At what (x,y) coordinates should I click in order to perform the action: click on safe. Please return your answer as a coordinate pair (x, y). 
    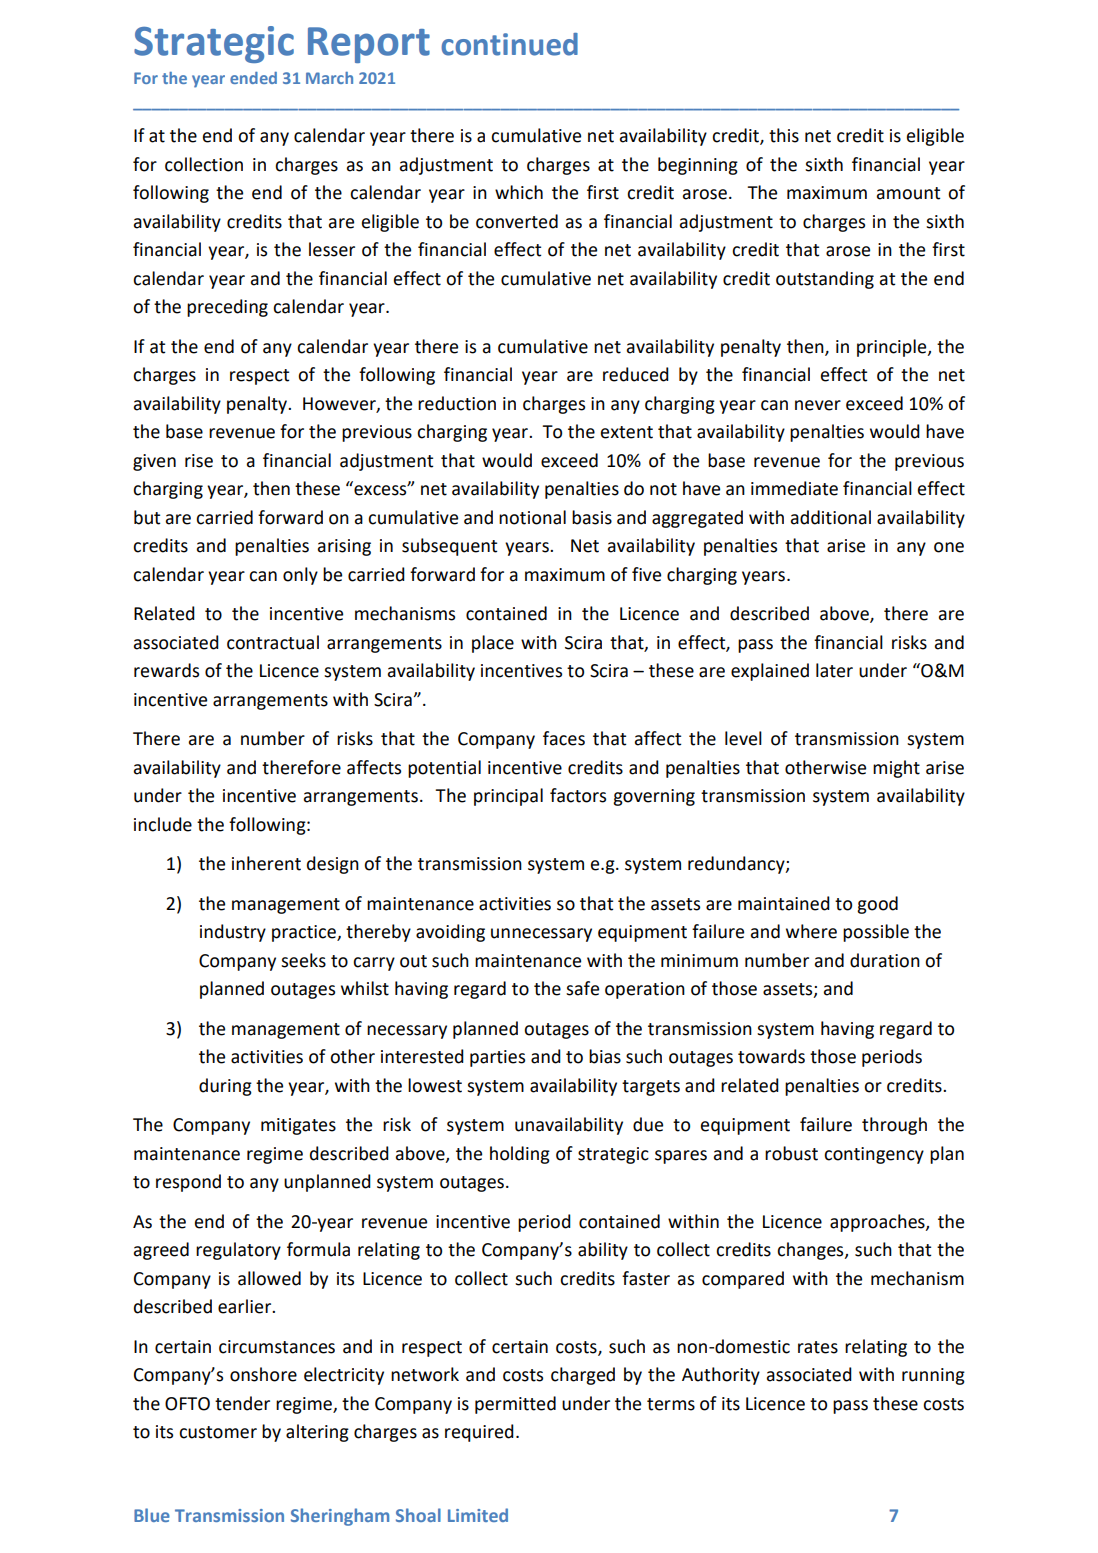
    Looking at the image, I should click on (582, 988).
